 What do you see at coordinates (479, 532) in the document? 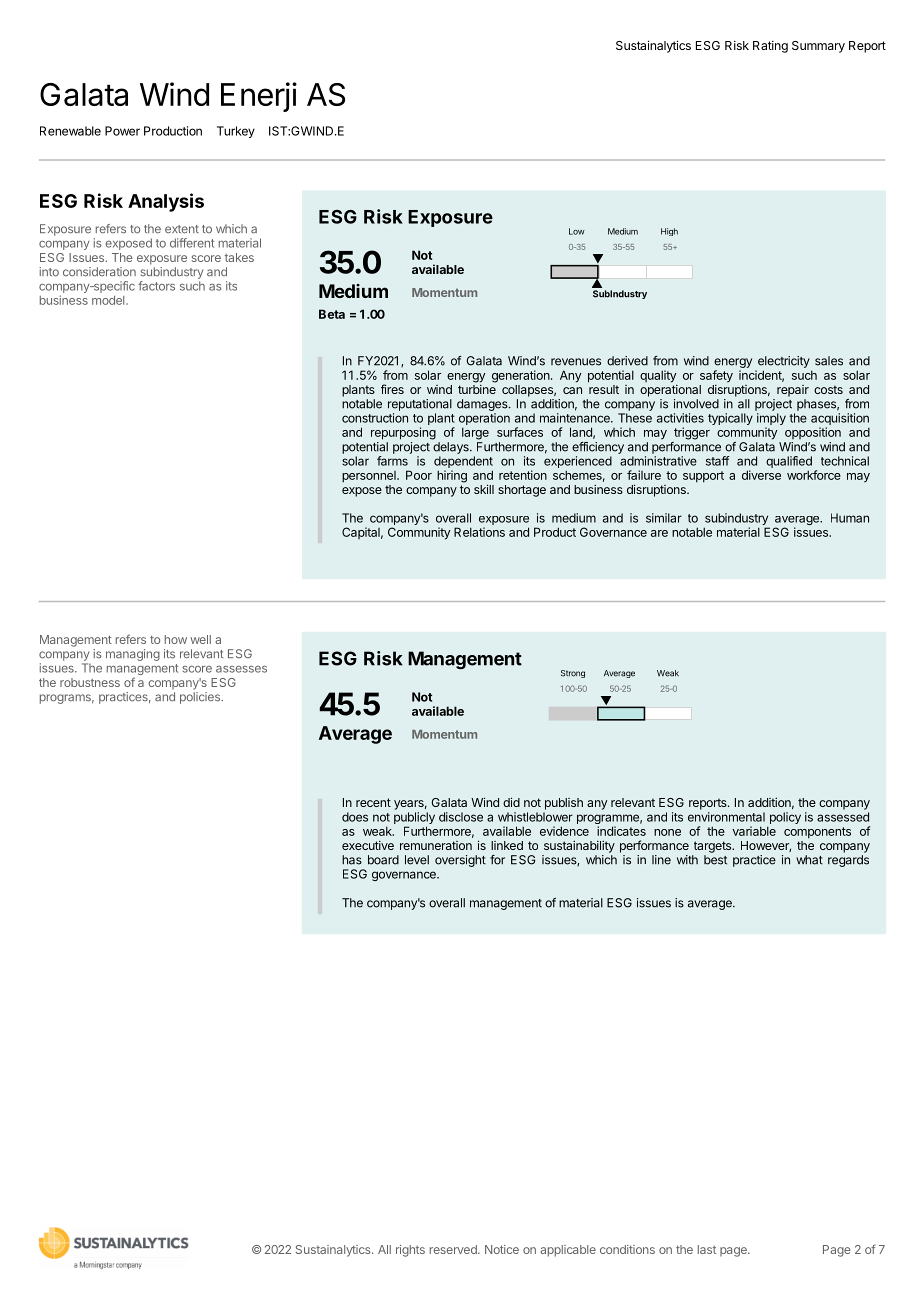
I see `Relations` at bounding box center [479, 532].
